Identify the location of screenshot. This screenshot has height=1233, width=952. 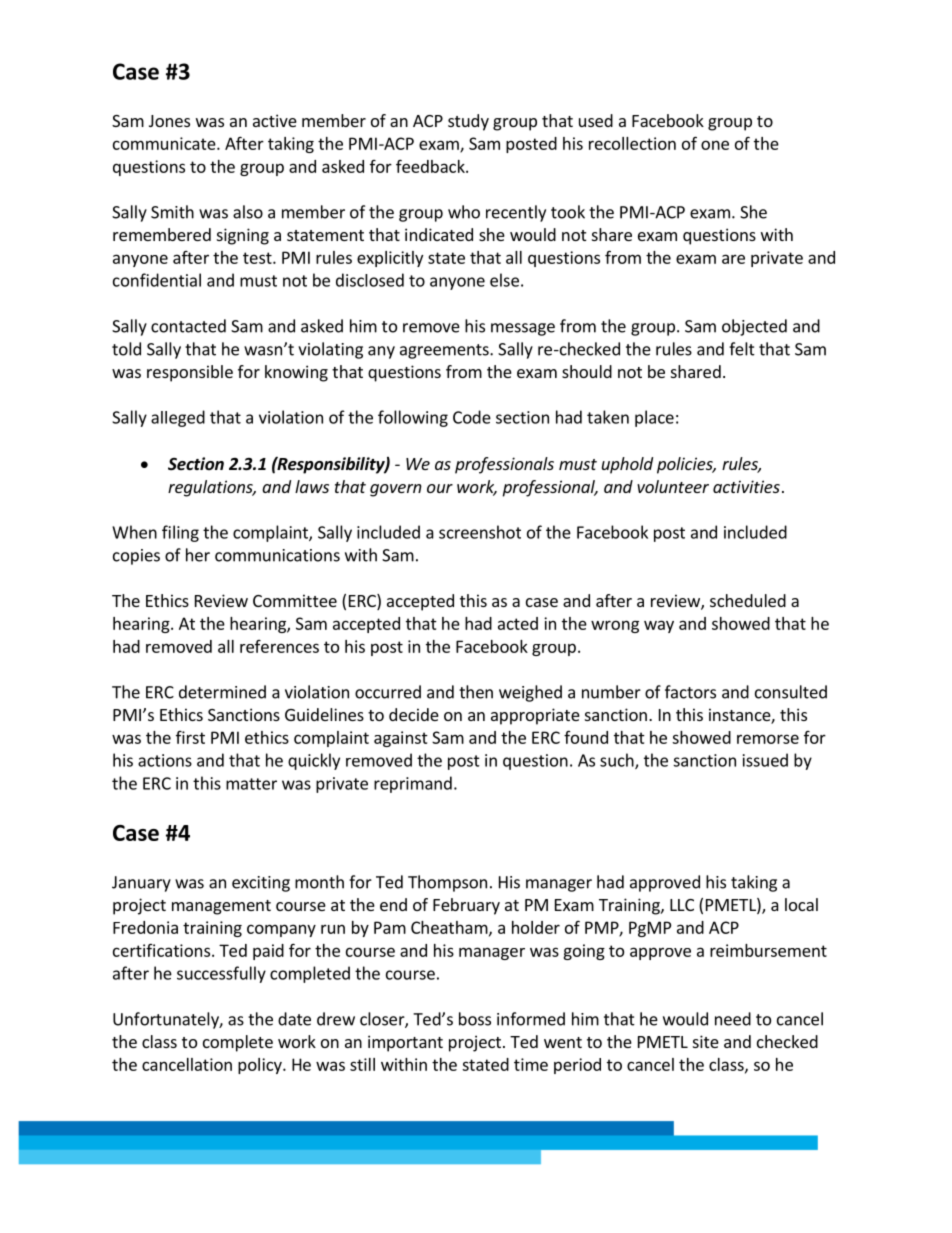
(480, 532).
